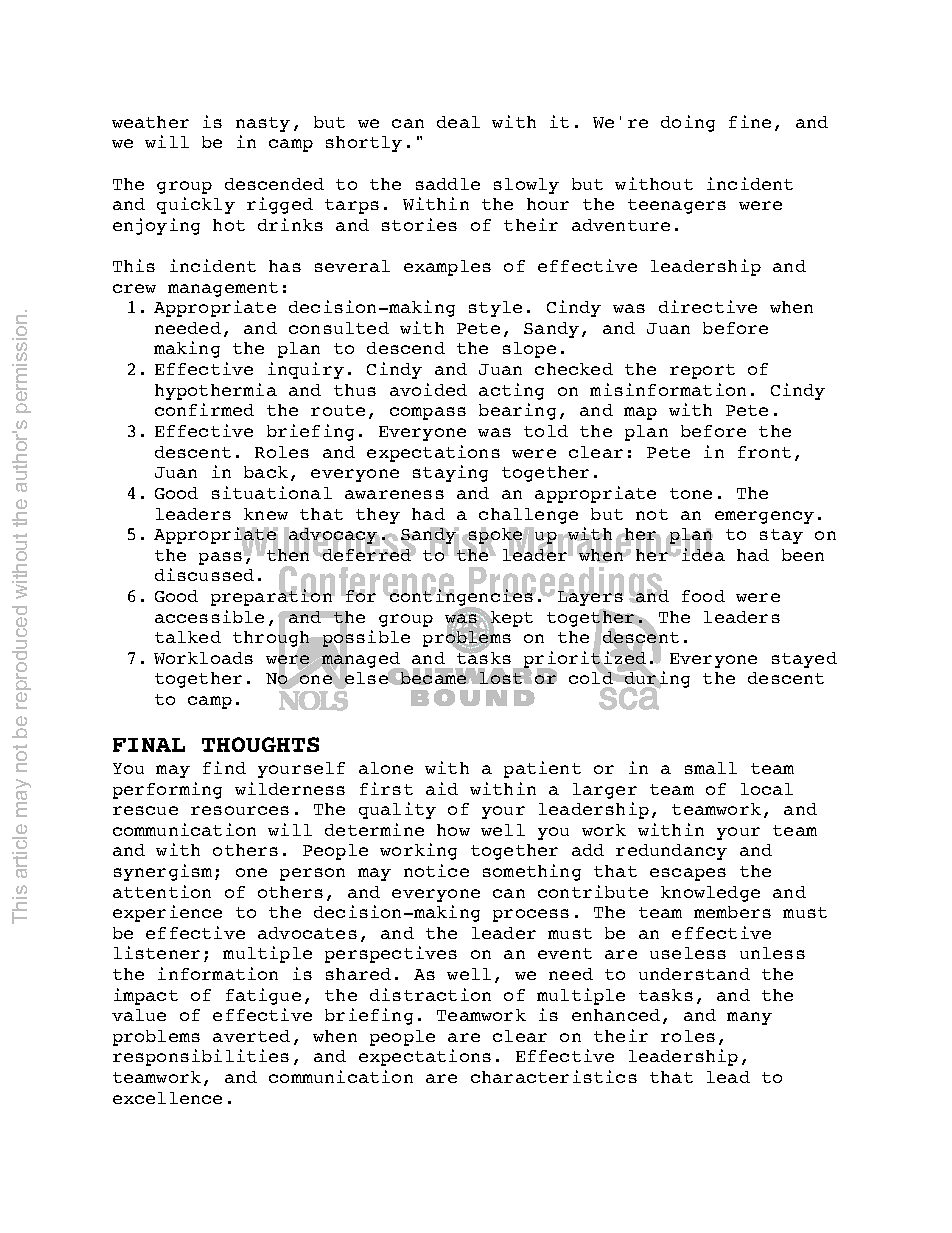  I want to click on small, so click(711, 768).
